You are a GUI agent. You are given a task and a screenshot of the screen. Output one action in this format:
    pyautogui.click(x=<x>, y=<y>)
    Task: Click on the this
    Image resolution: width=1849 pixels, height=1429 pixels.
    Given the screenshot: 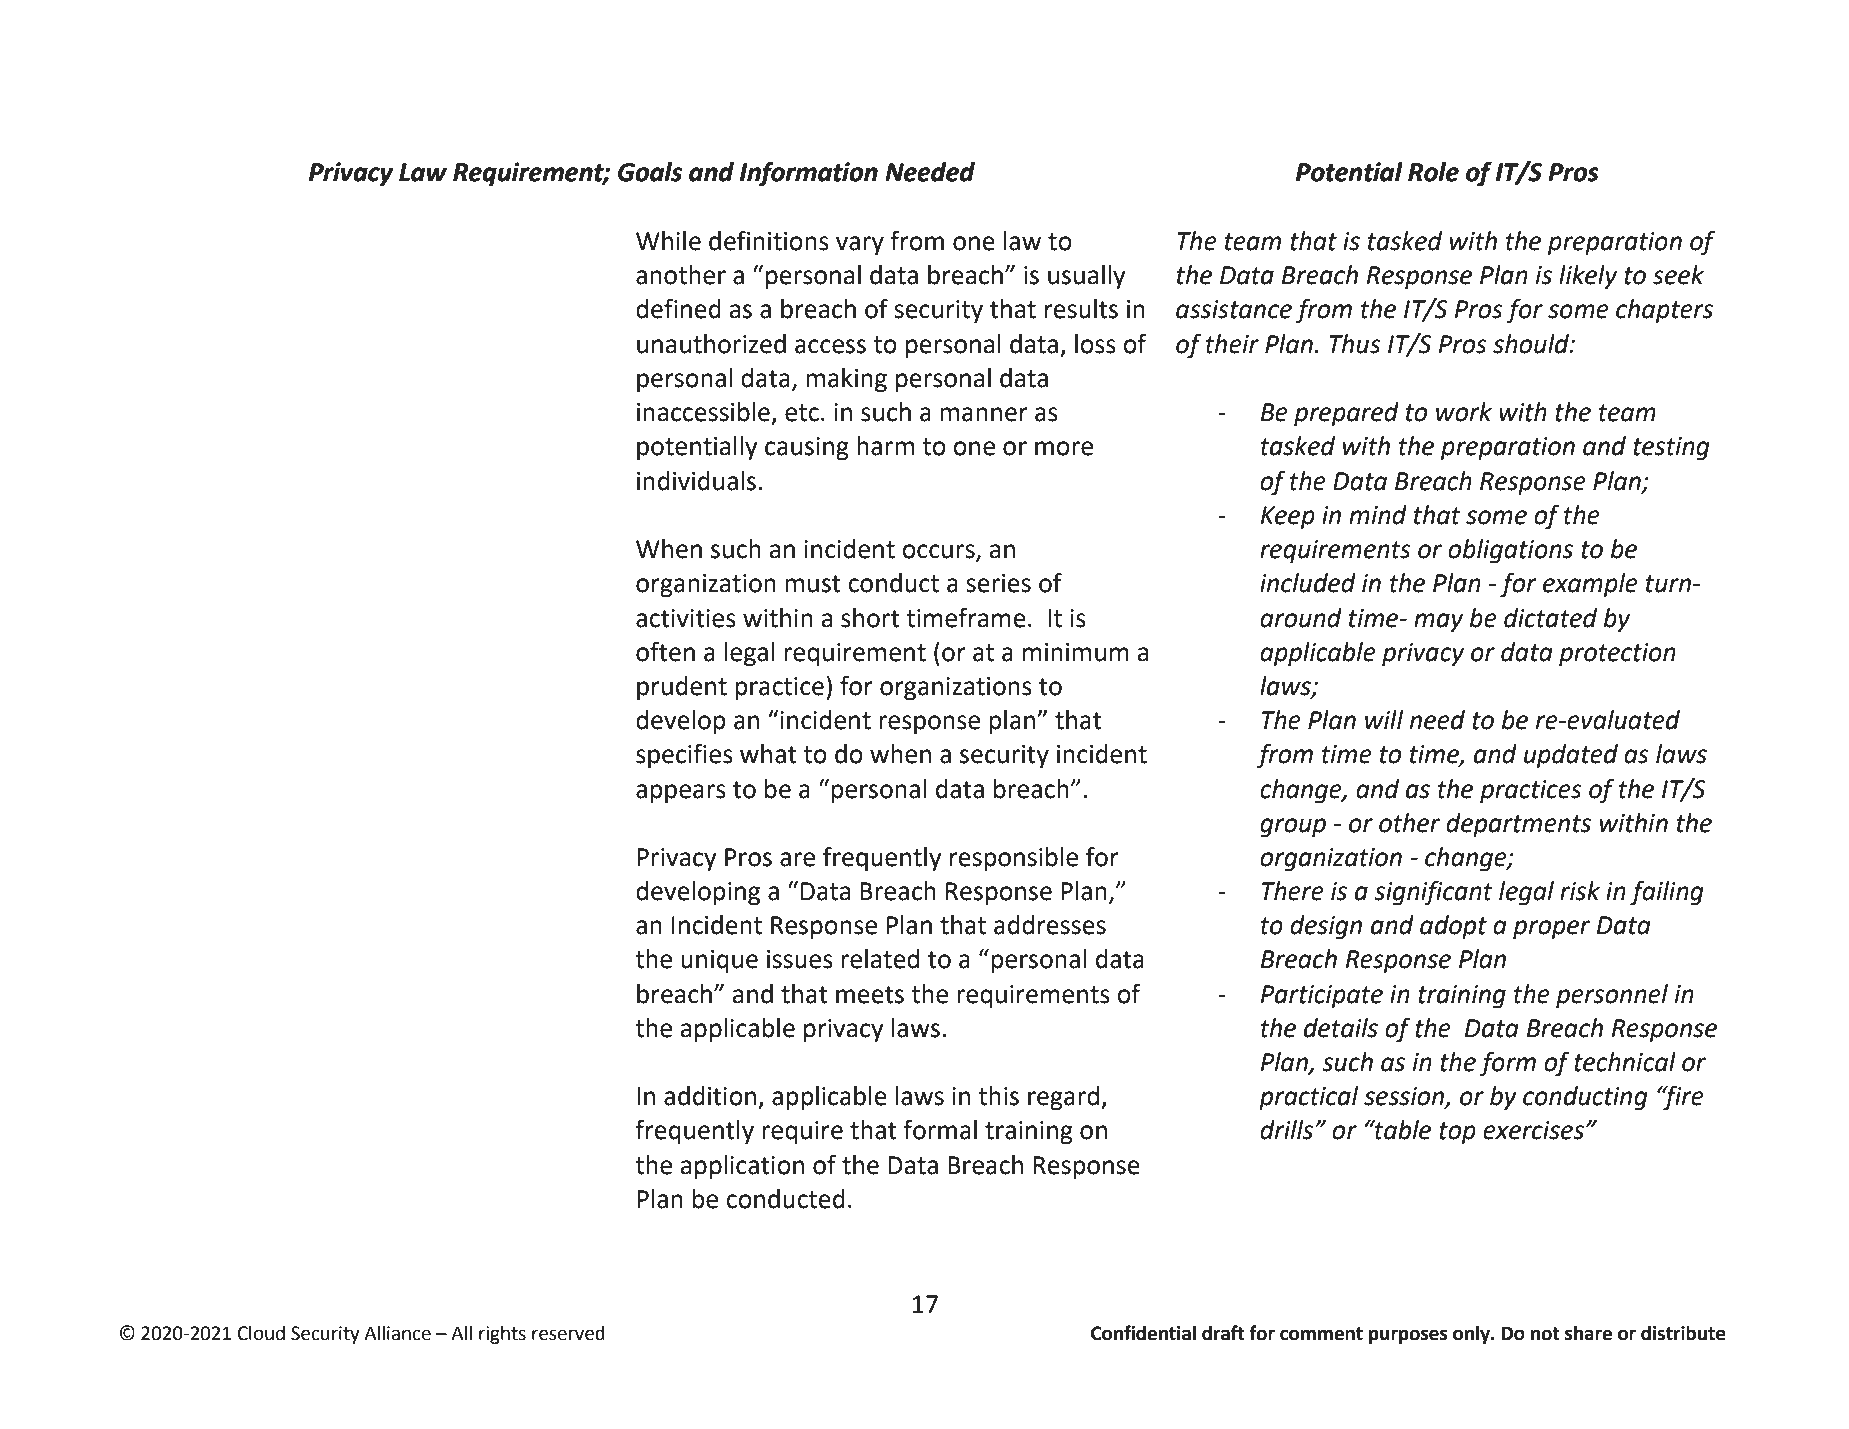 What is the action you would take?
    pyautogui.click(x=998, y=1096)
